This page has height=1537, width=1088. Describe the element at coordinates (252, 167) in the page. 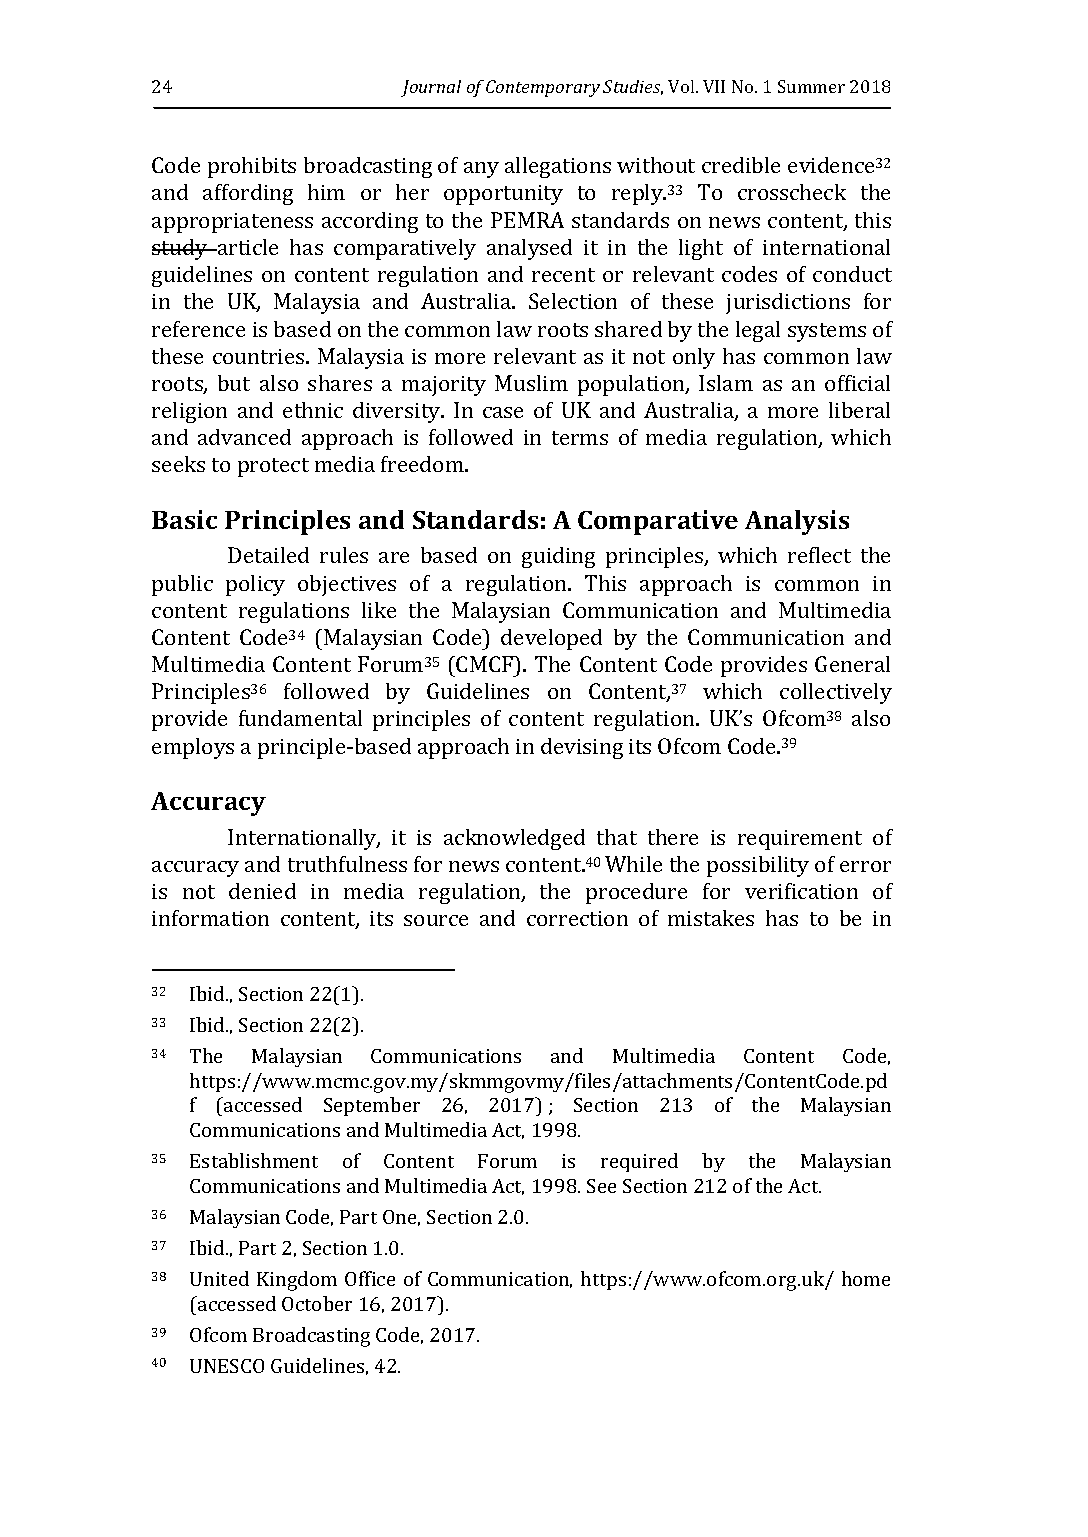

I see `prohibits` at that location.
